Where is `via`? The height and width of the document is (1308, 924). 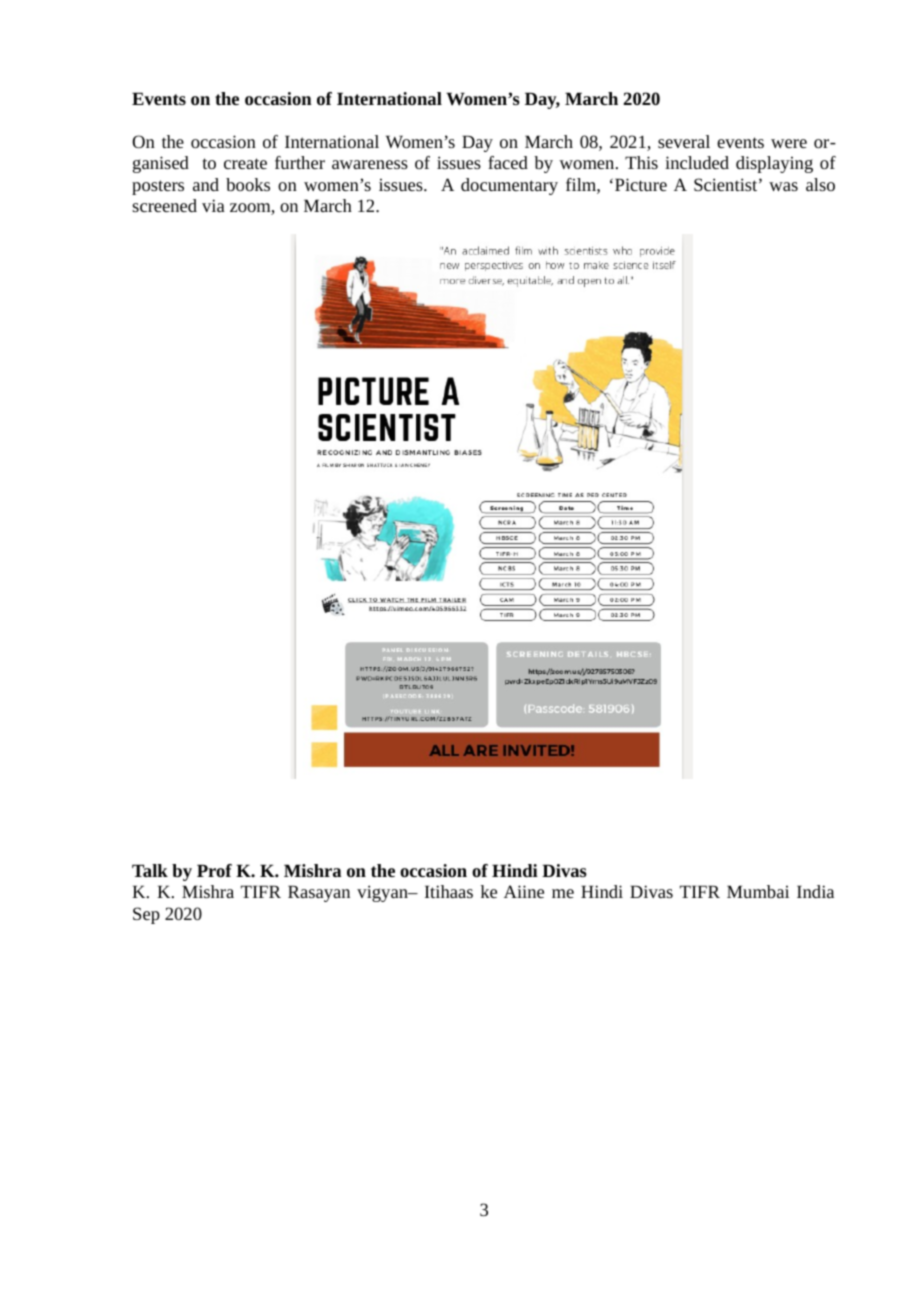
via is located at coordinates (213, 205).
